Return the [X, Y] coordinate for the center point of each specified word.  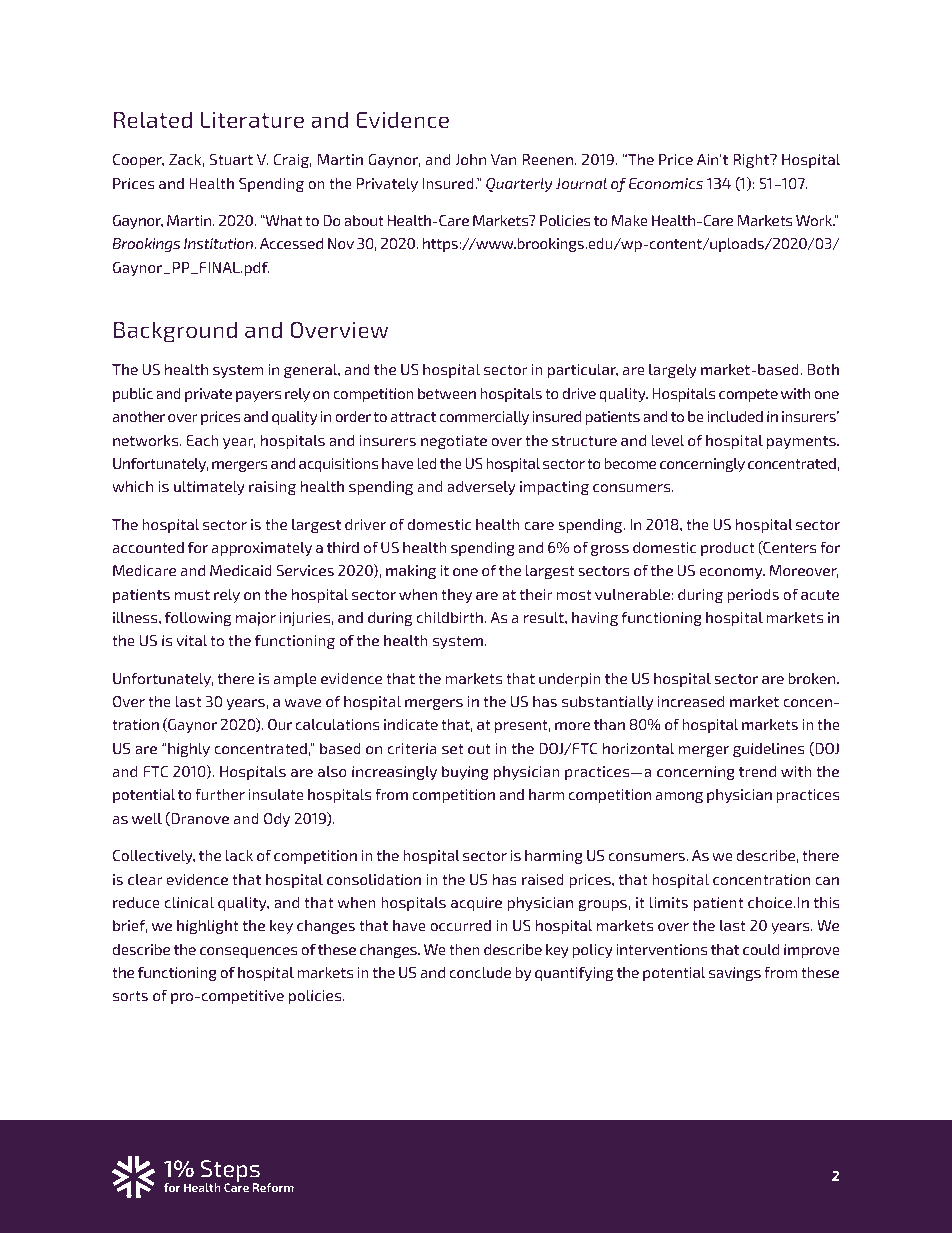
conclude [480, 972]
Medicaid [241, 570]
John [470, 159]
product [728, 549]
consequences [248, 952]
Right [752, 161]
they [456, 596]
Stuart [231, 159]
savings [735, 974]
